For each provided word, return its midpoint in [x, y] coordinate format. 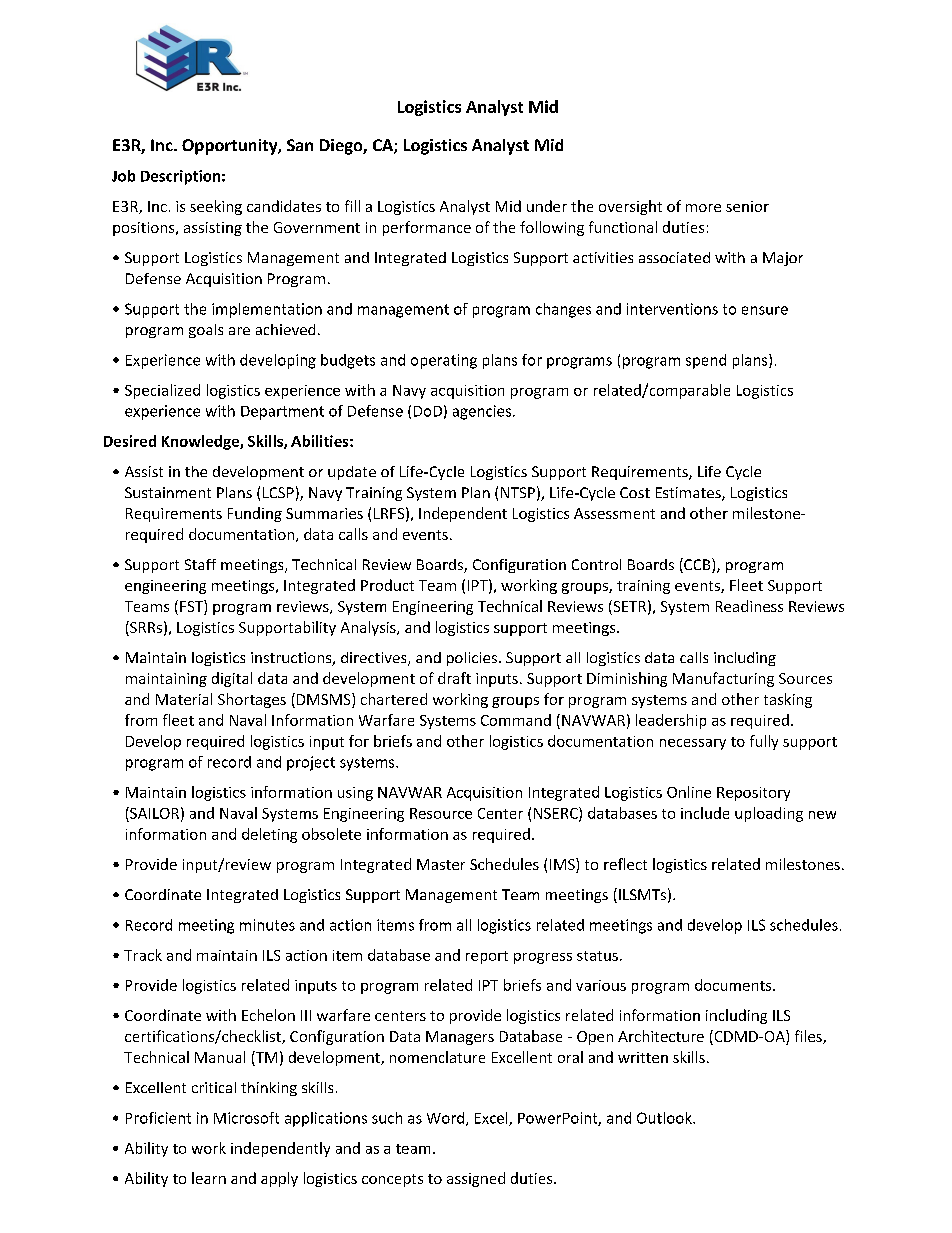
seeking [216, 207]
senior [747, 206]
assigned [476, 1179]
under [547, 206]
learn [209, 1178]
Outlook [665, 1118]
